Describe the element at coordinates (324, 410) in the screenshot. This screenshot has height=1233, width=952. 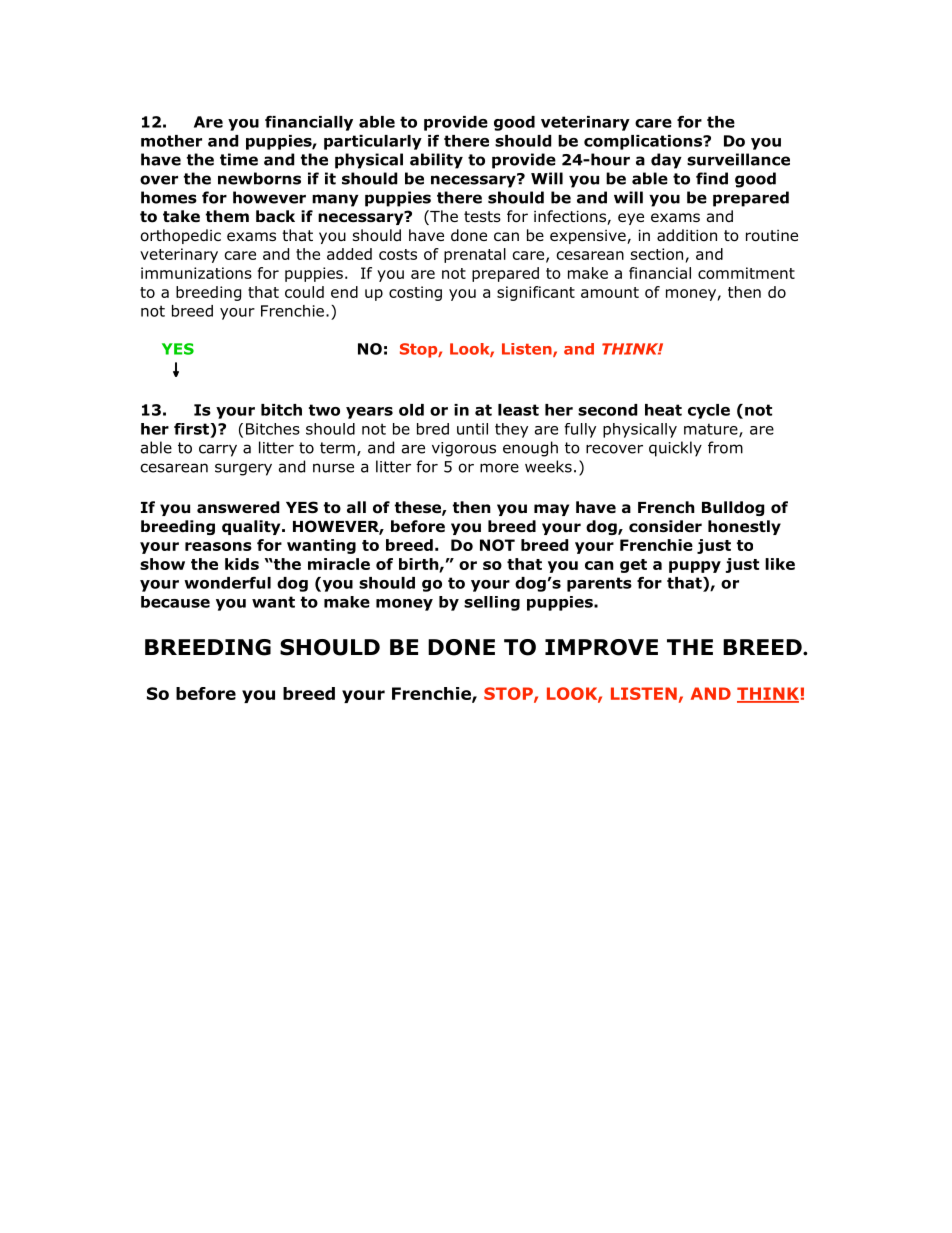
I see `two` at that location.
